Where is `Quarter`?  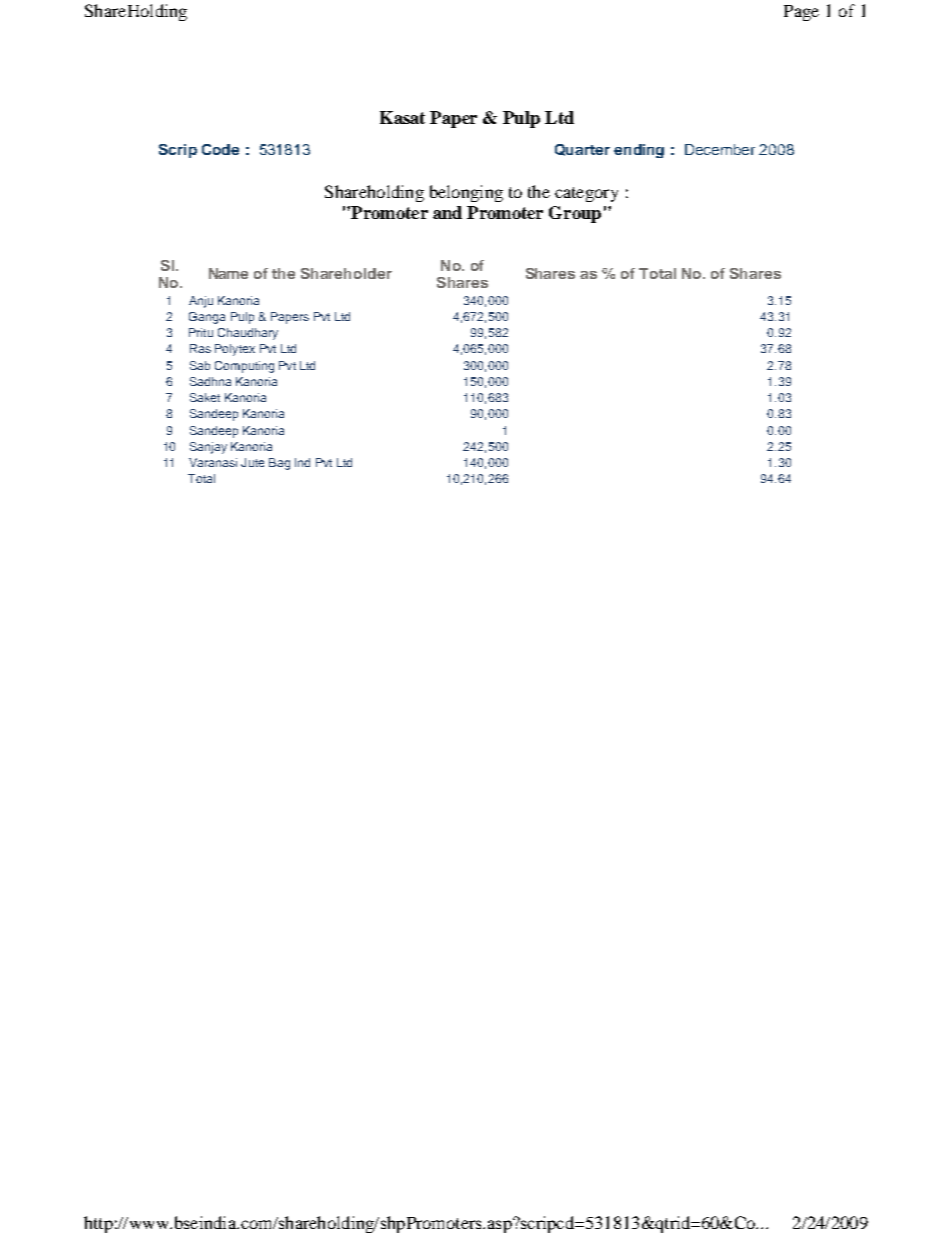
Quarter is located at coordinates (582, 150).
